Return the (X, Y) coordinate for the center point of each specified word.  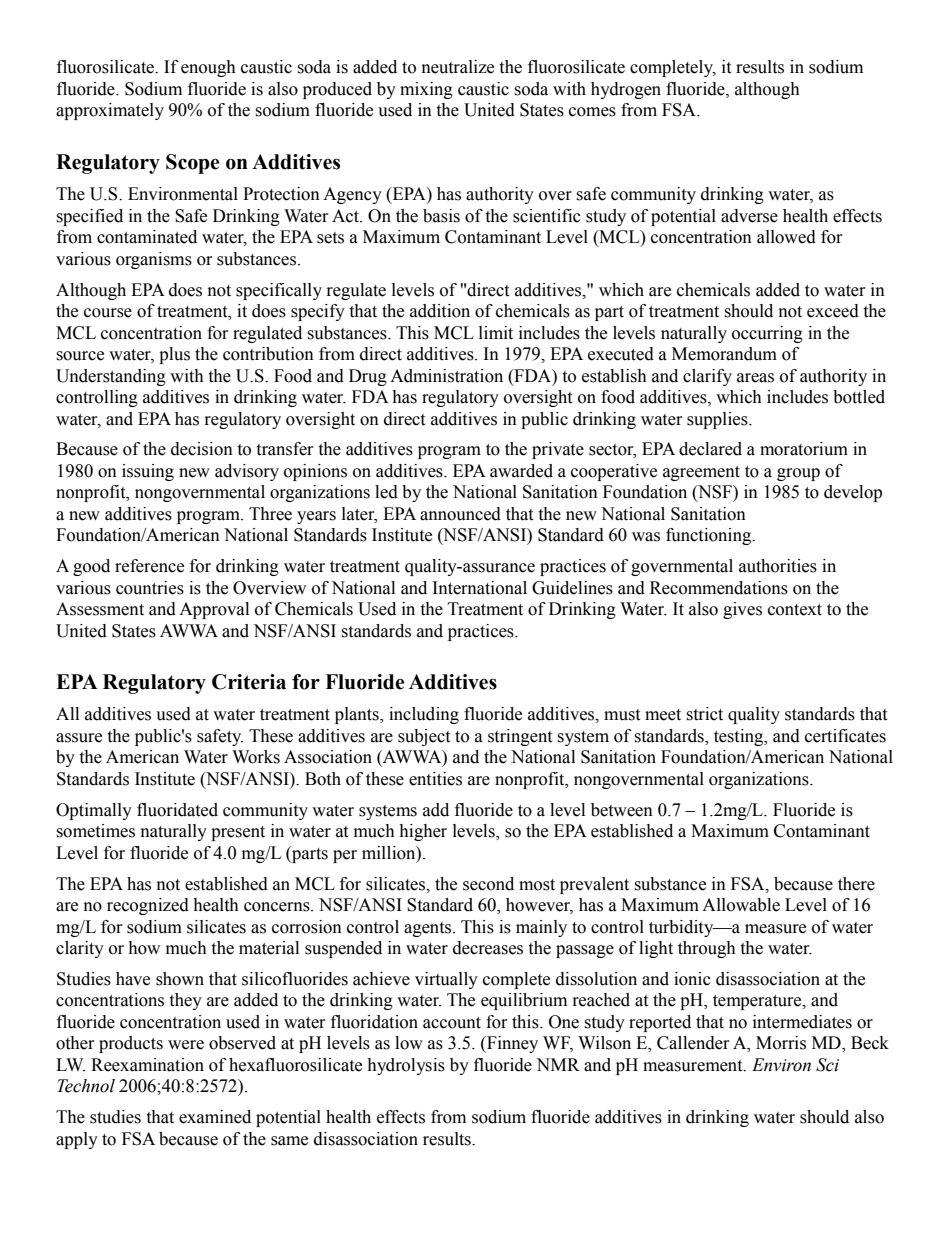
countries (150, 588)
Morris (781, 1043)
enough (208, 68)
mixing (426, 90)
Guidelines (572, 588)
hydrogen (626, 90)
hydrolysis (406, 1066)
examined (215, 1117)
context (795, 610)
